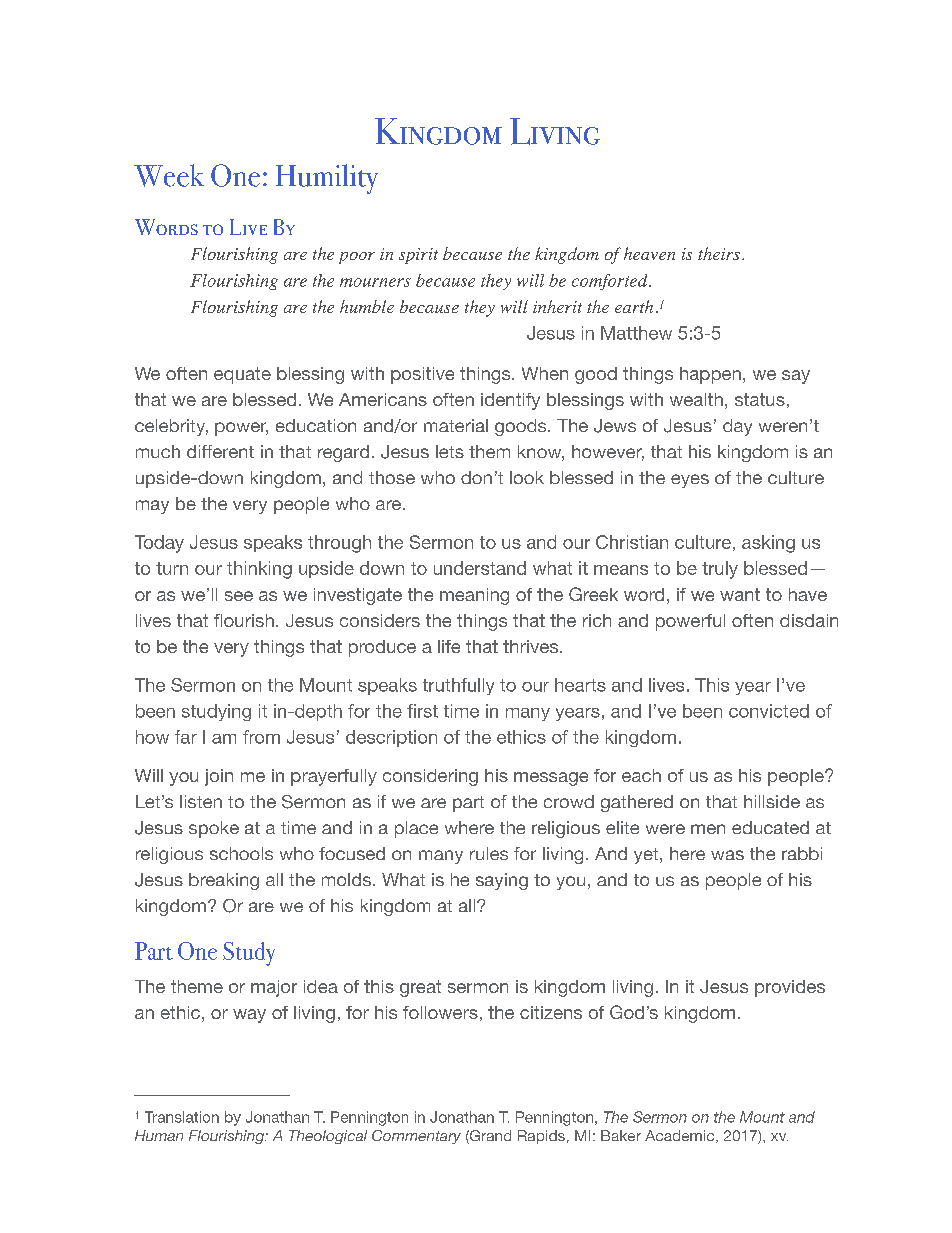 The image size is (952, 1233). Describe the element at coordinates (489, 853) in the image. I see `rules` at that location.
